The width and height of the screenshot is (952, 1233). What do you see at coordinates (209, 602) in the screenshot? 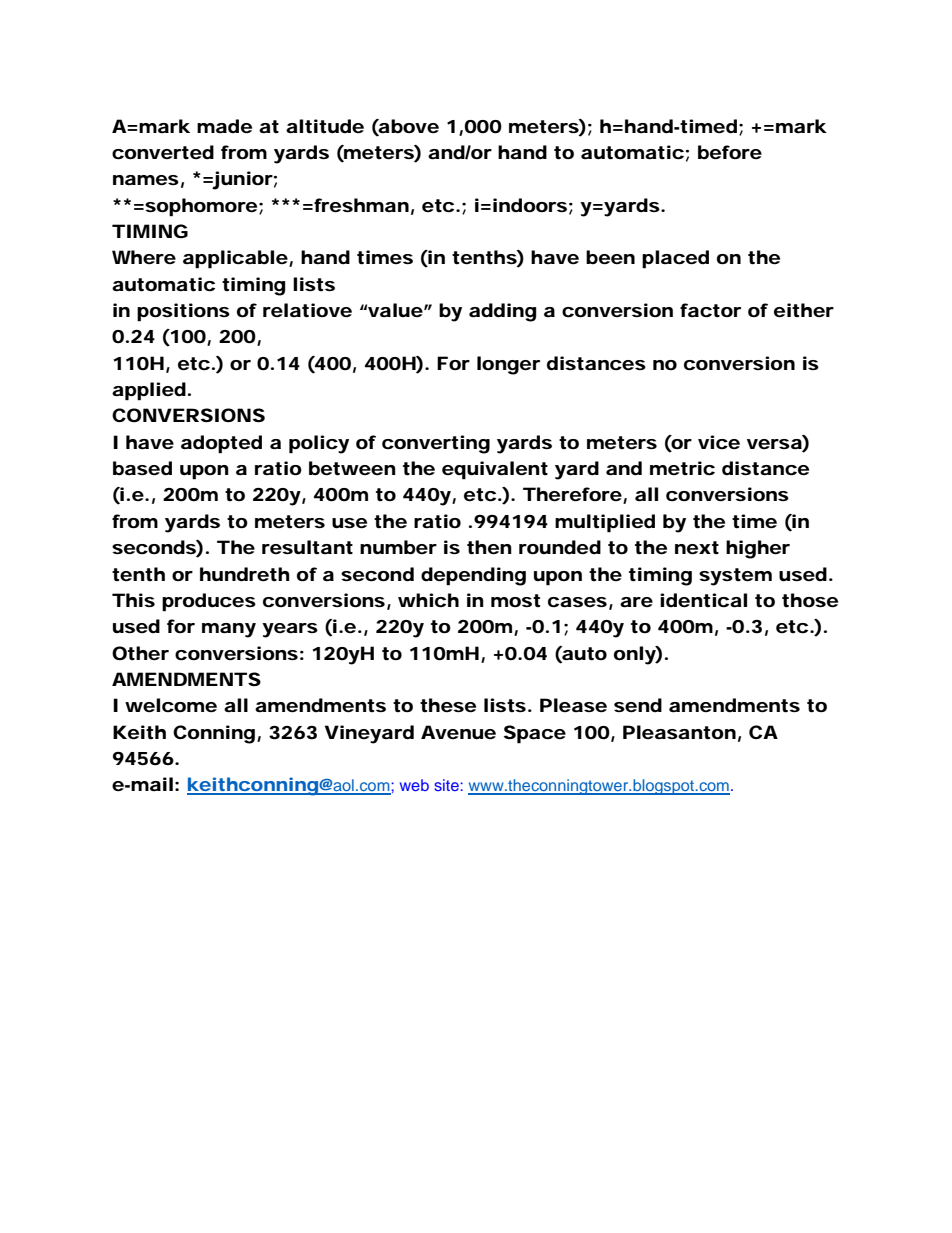
I see `produces` at bounding box center [209, 602].
